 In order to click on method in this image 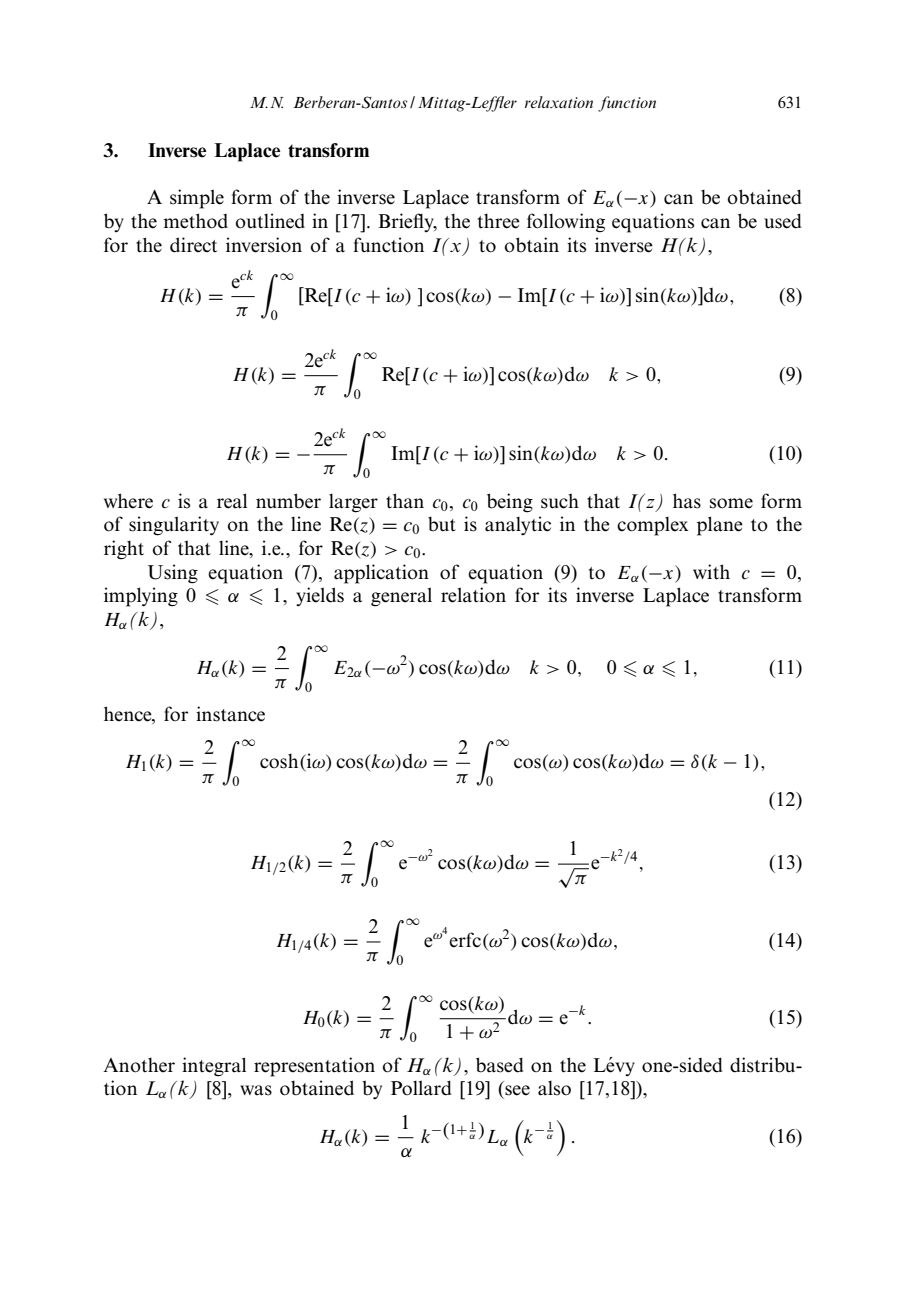, I will do `click(195, 221)`.
